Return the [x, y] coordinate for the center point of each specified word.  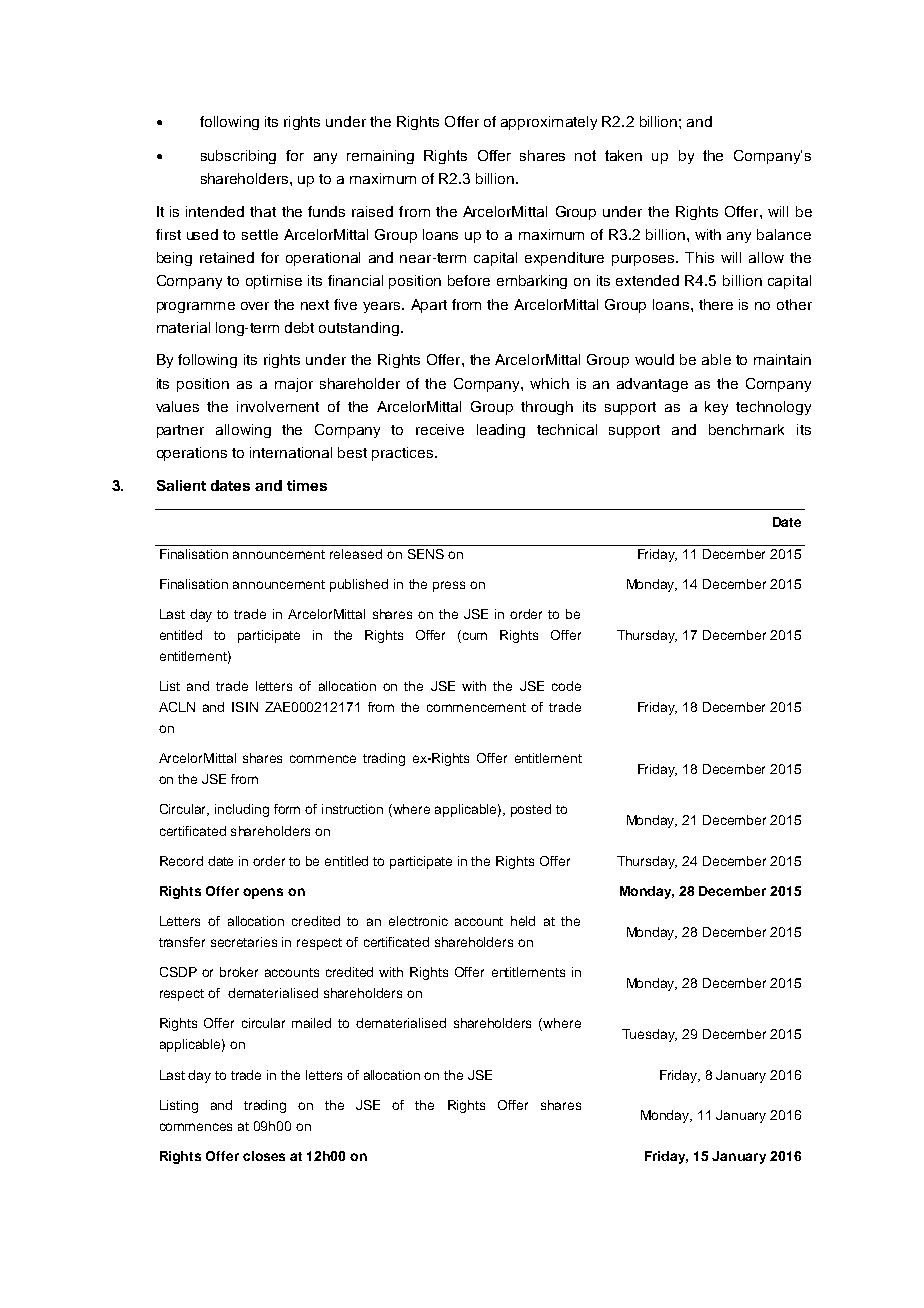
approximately [549, 123]
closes [264, 1156]
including [242, 810]
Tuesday [649, 1035]
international [291, 452]
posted [531, 810]
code [566, 686]
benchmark [746, 429]
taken [623, 155]
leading [501, 431]
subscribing [238, 157]
